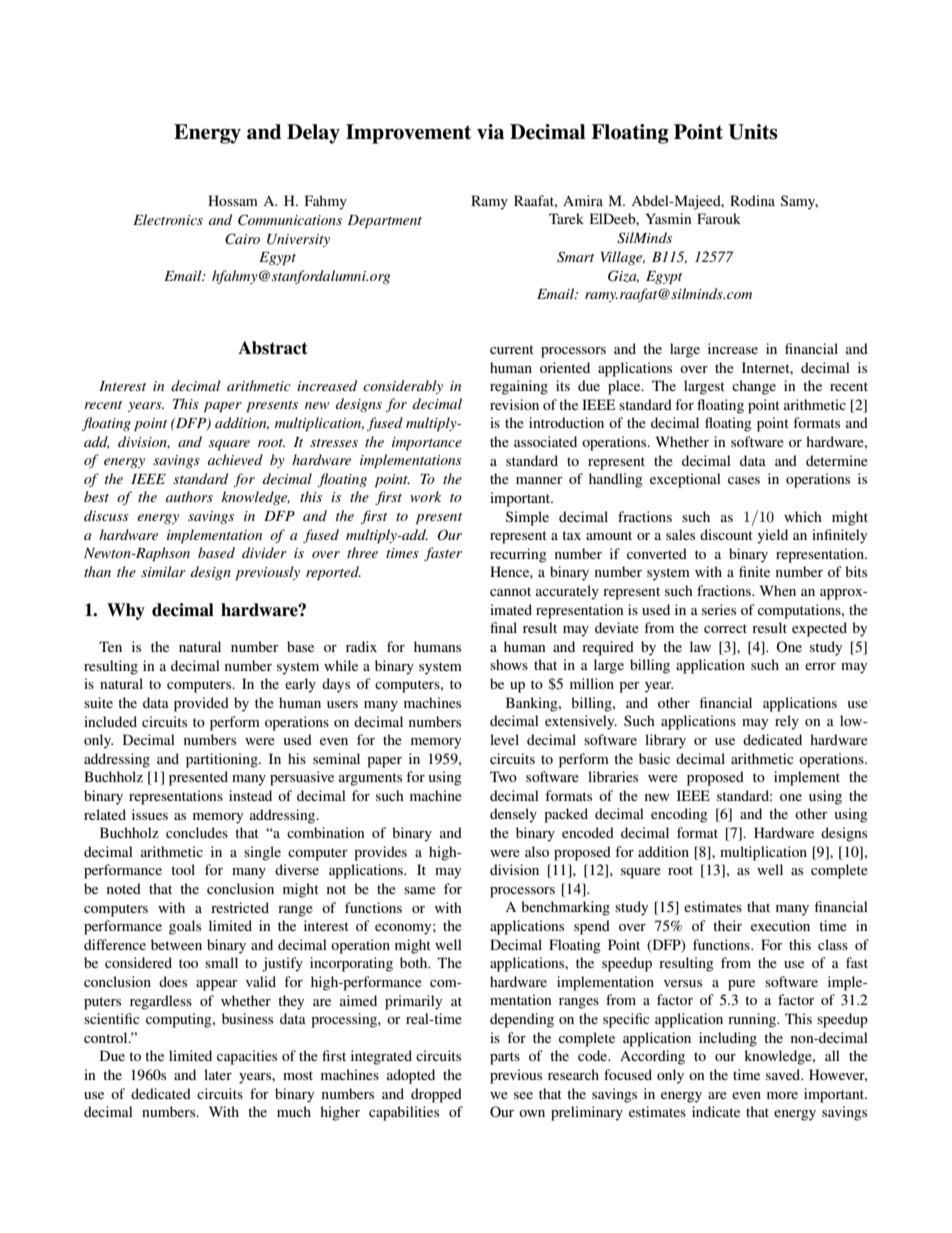 This screenshot has height=1233, width=952. What do you see at coordinates (223, 760) in the screenshot?
I see `partitioning` at bounding box center [223, 760].
